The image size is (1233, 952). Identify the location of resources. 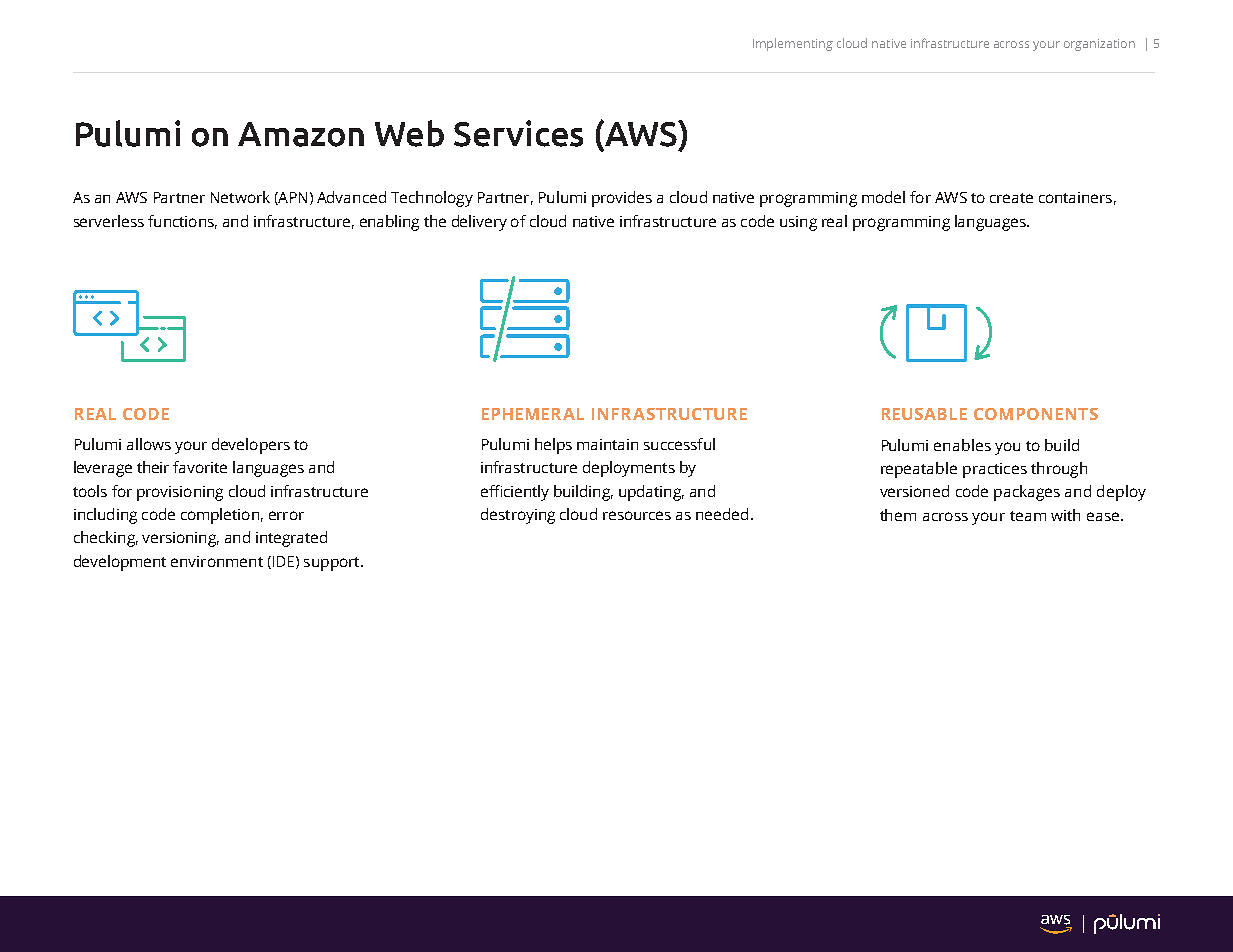
(637, 515).
